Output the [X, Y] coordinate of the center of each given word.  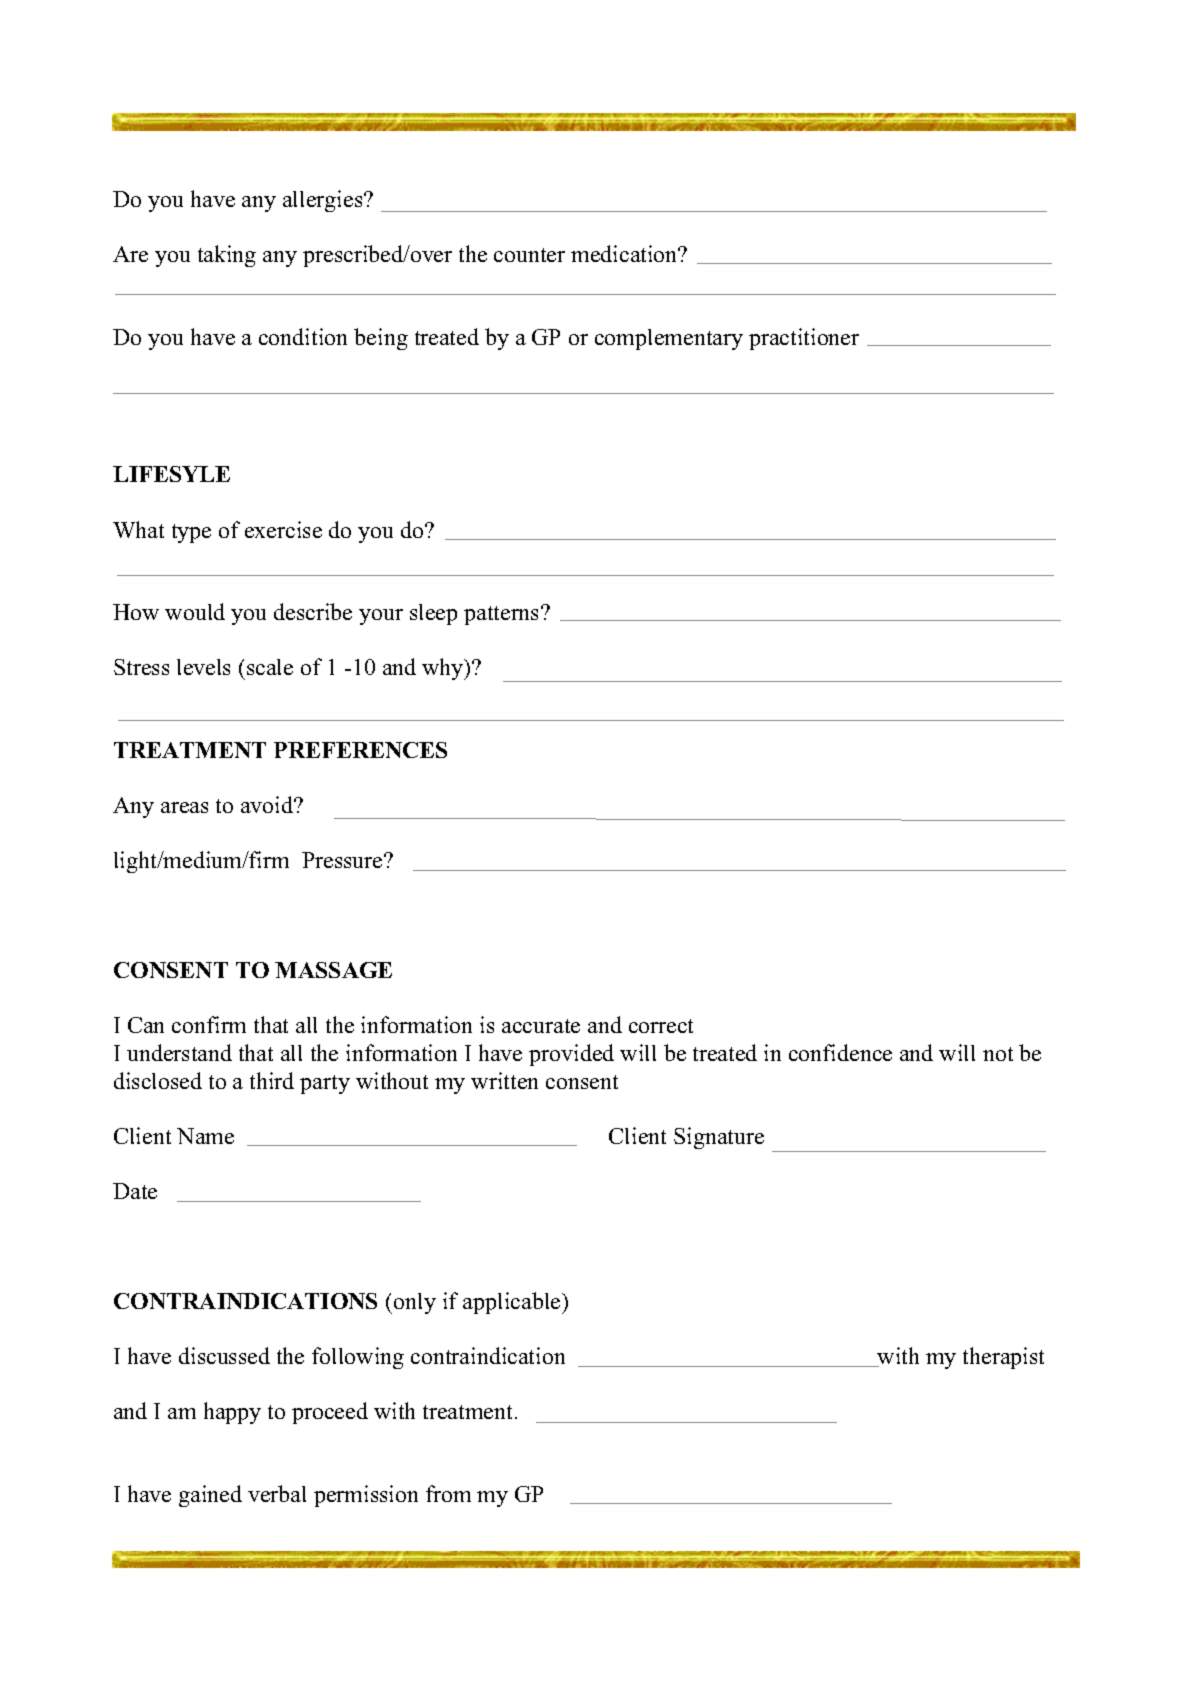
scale [270, 667]
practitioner [804, 339]
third [272, 1080]
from [448, 1493]
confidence [840, 1052]
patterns [503, 615]
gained [210, 1496]
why [444, 669]
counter [529, 255]
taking [227, 256]
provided [571, 1055]
